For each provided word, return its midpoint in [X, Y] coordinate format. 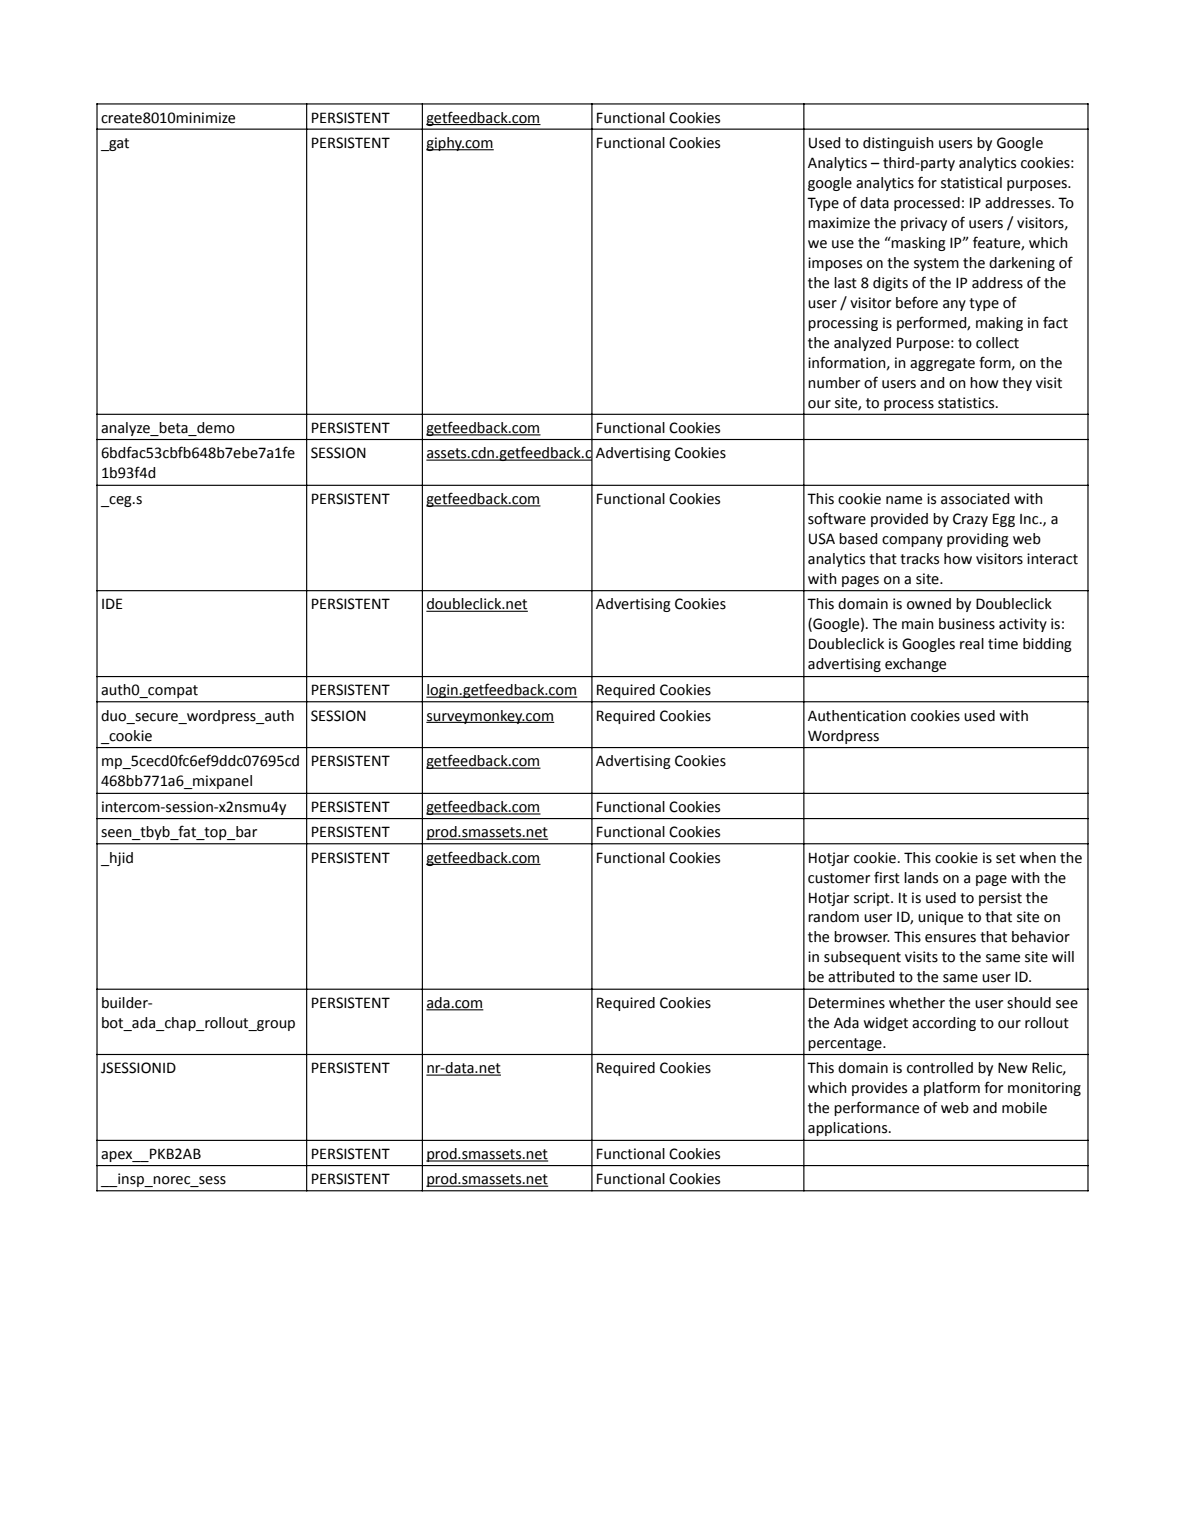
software [837, 518]
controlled [940, 1068]
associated [975, 499]
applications [849, 1129]
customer [839, 878]
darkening [1022, 264]
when [1038, 858]
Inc [1030, 519]
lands [921, 878]
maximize [839, 223]
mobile [1024, 1108]
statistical [971, 183]
